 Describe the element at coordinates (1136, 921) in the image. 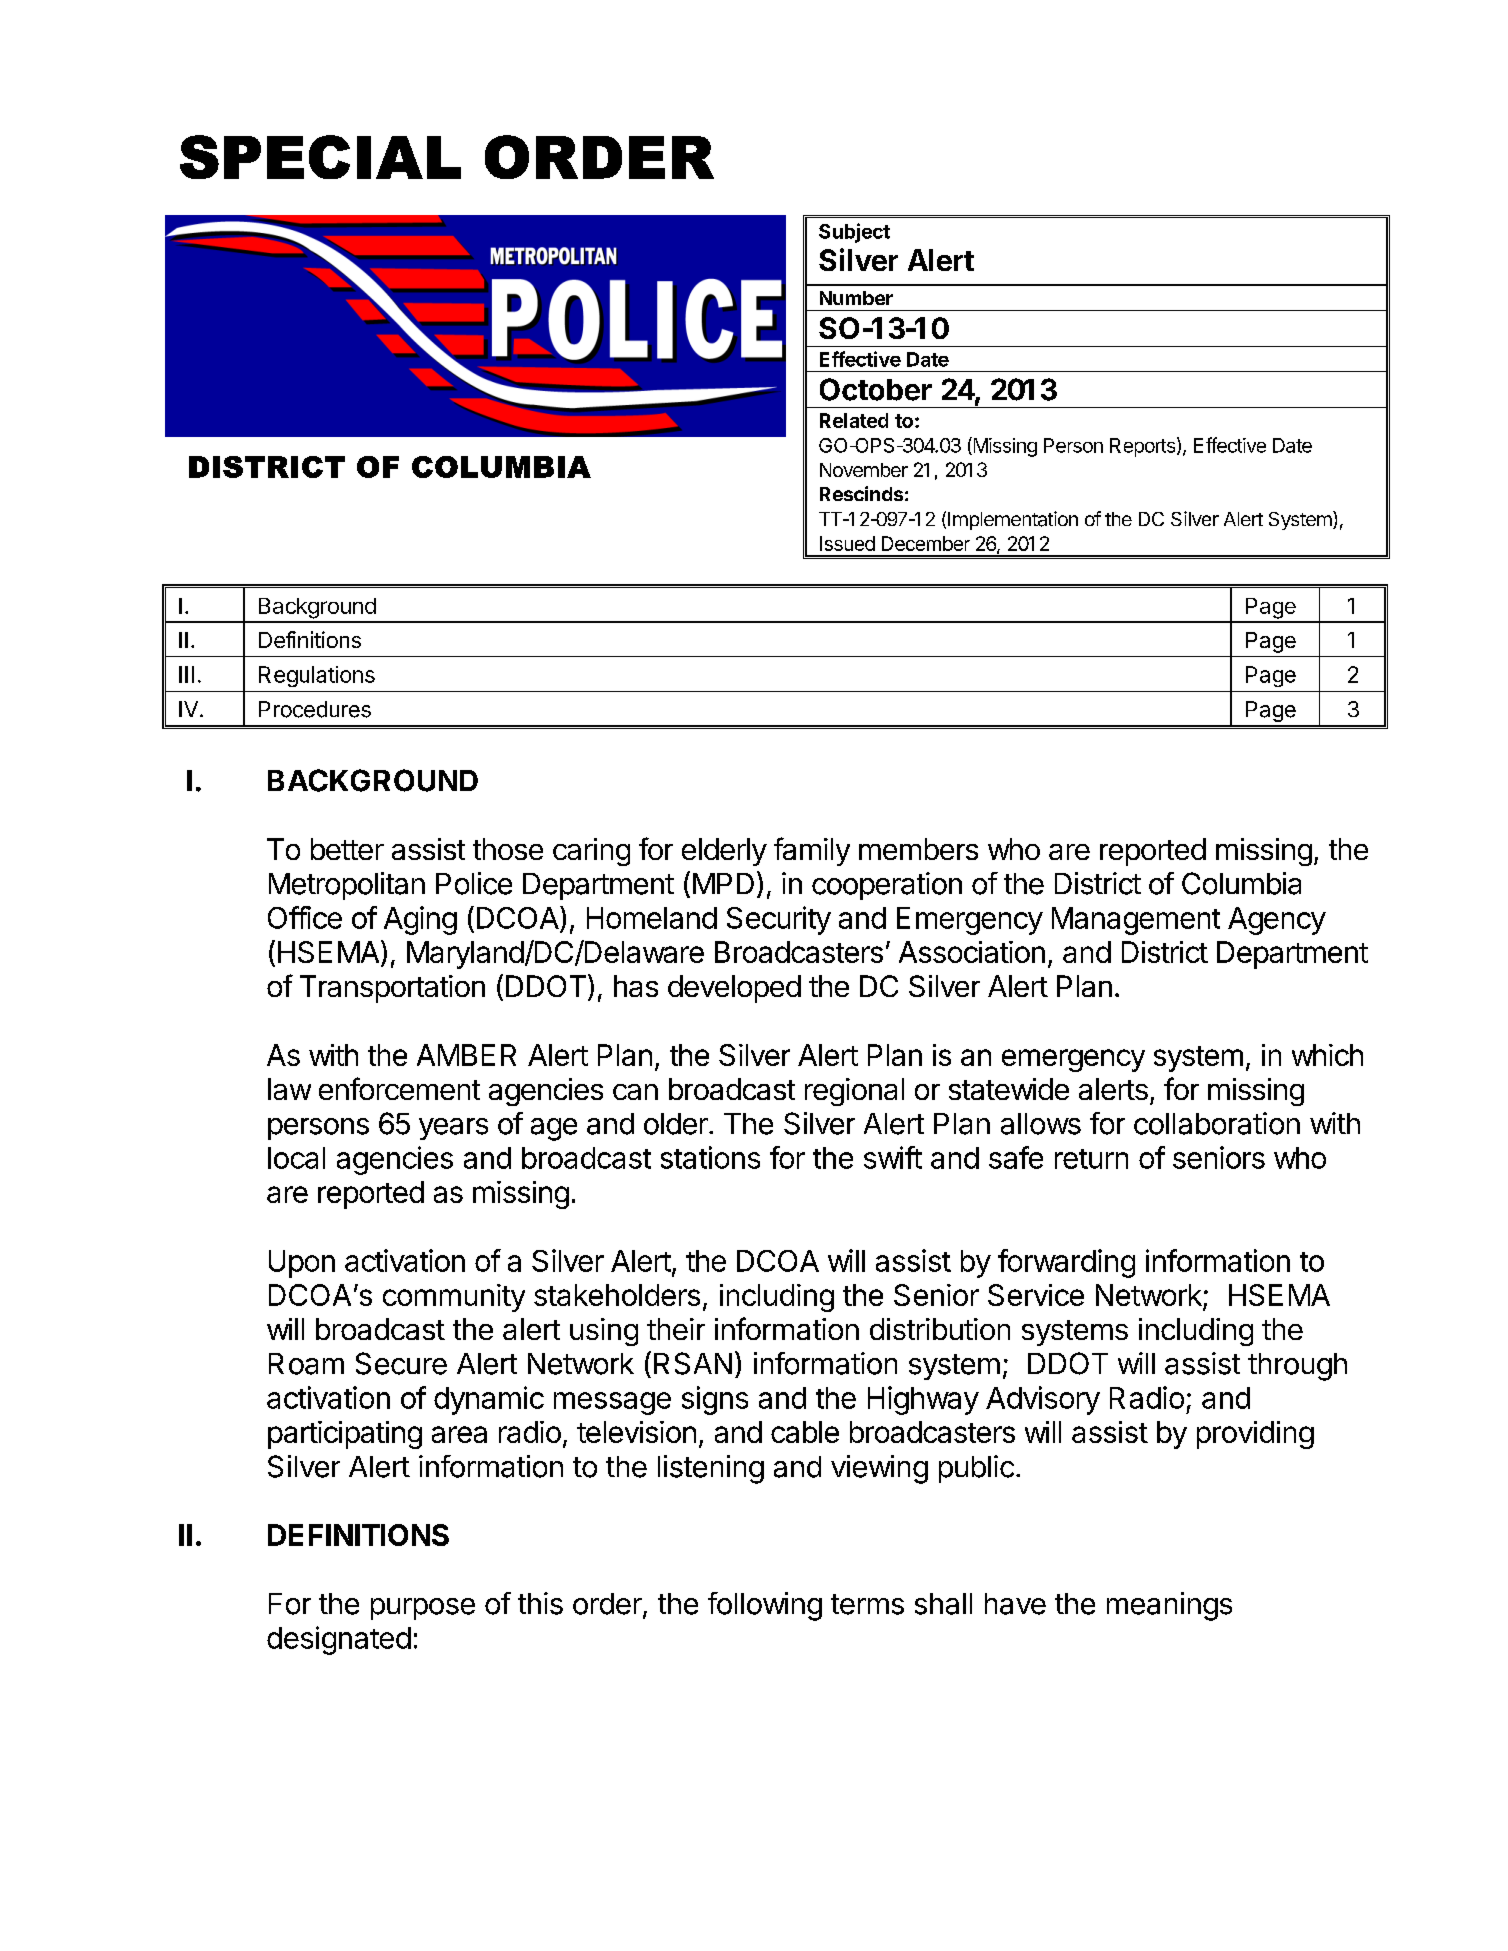

I see `Management` at that location.
